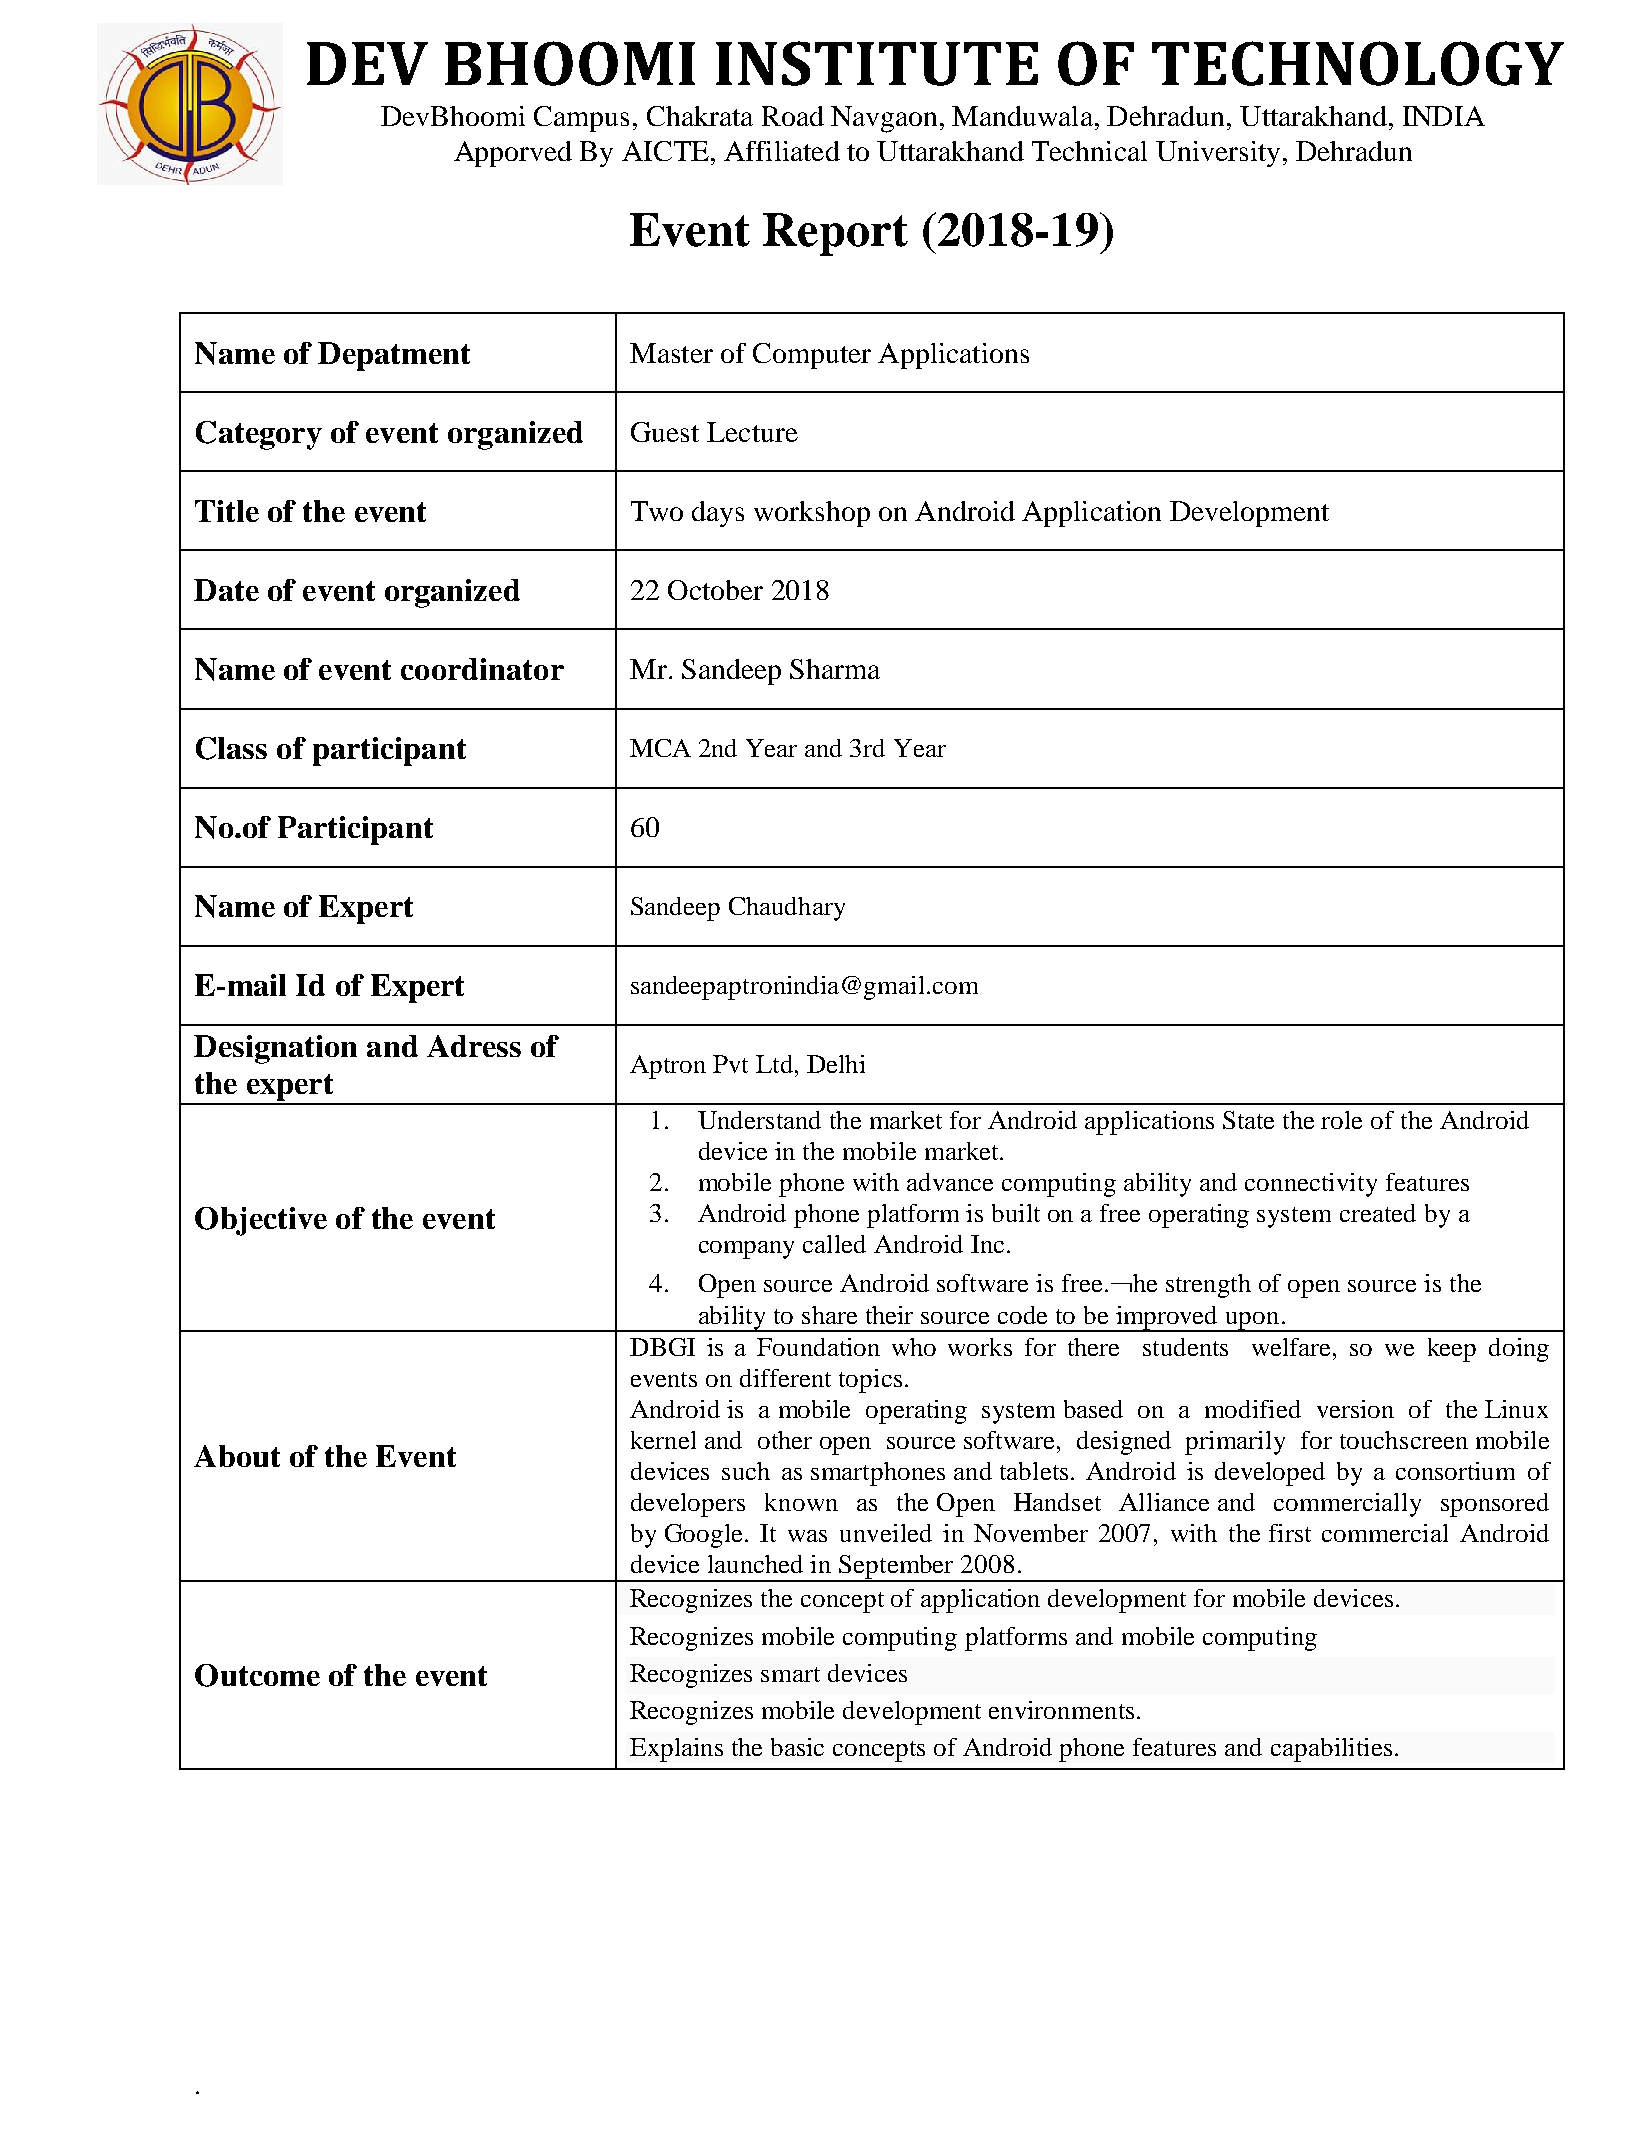 The image size is (1652, 2137). I want to click on Campus, so click(581, 119).
